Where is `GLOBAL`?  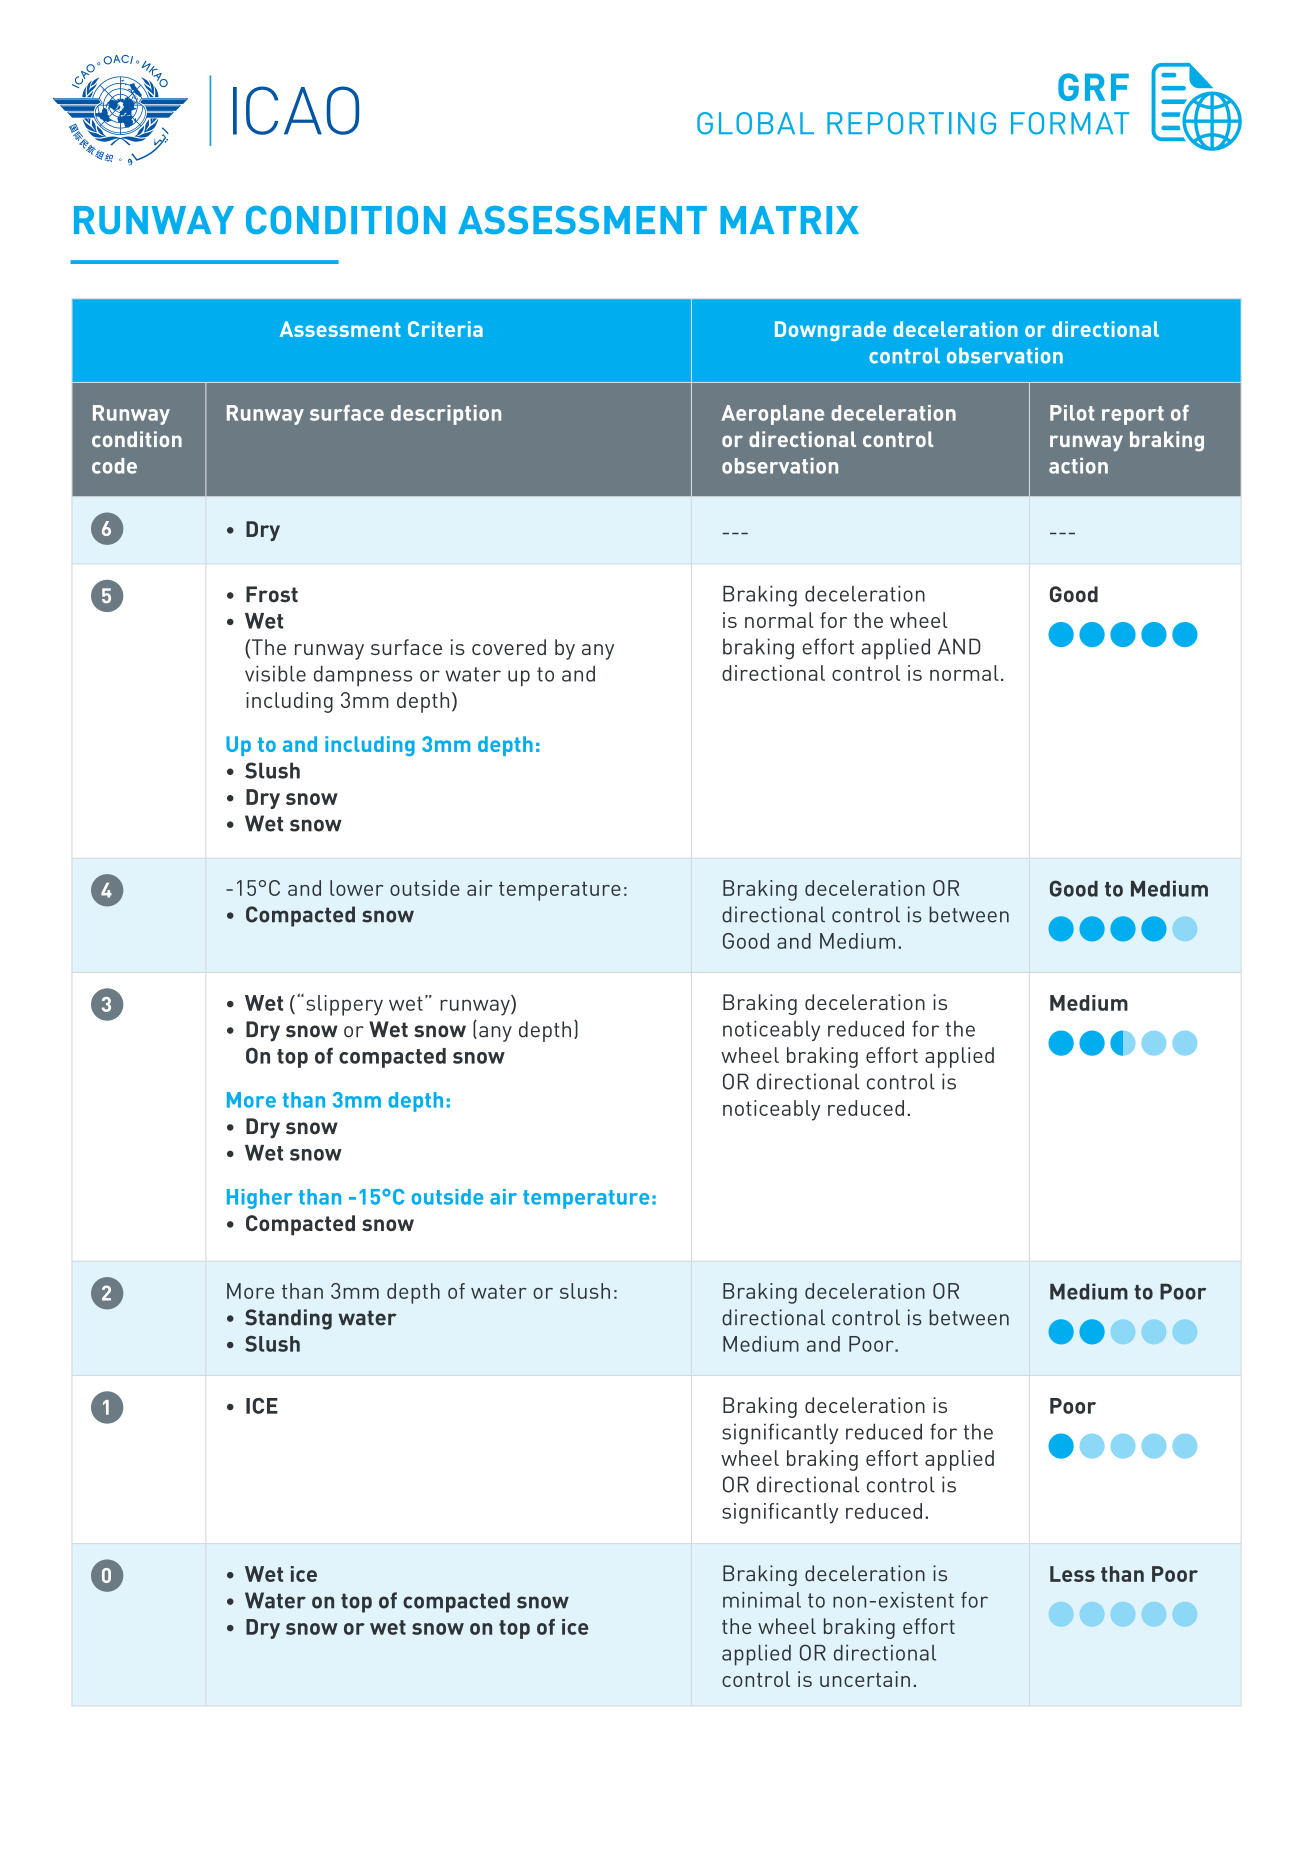
GLOBAL is located at coordinates (755, 123).
